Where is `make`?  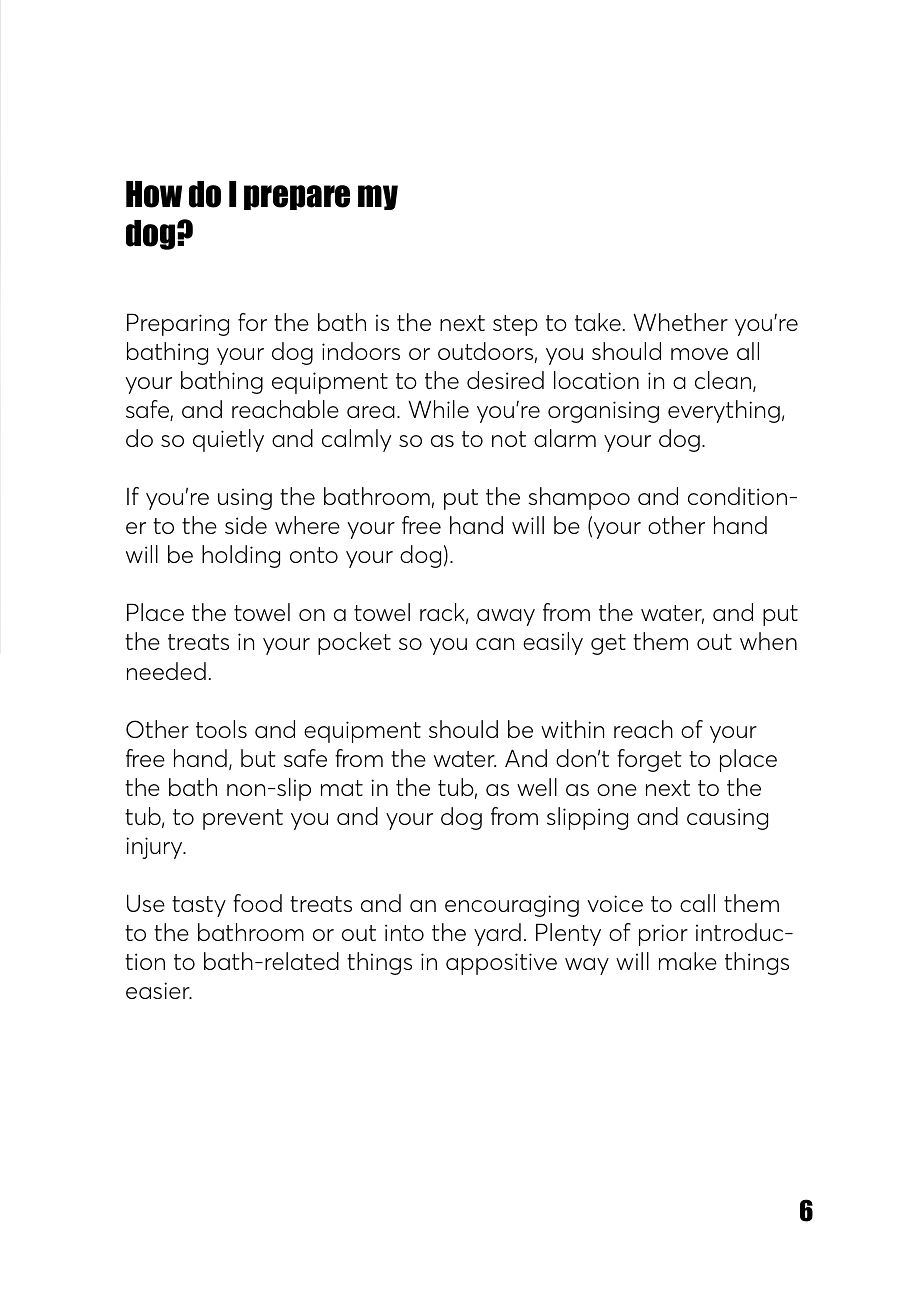 make is located at coordinates (688, 961).
